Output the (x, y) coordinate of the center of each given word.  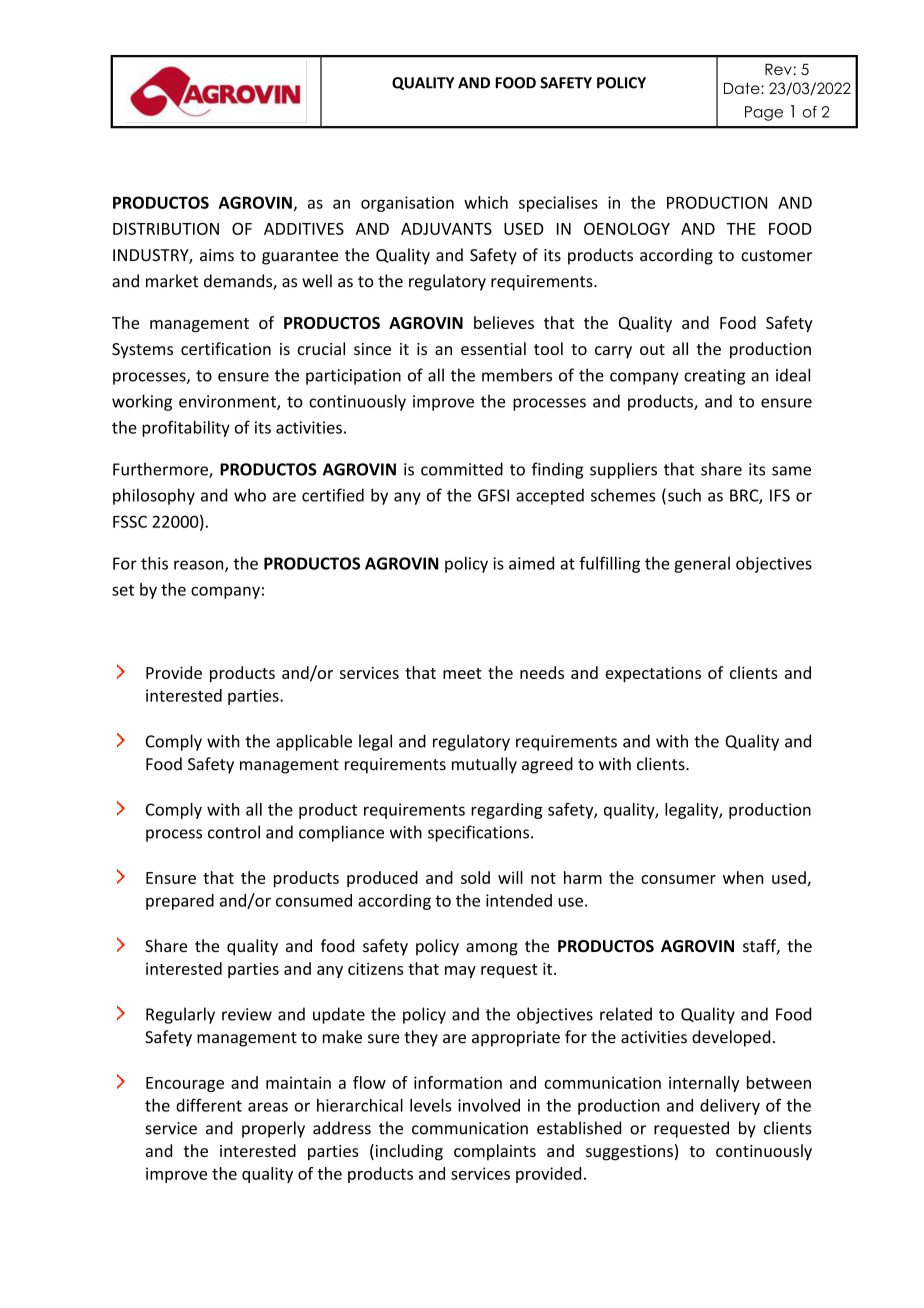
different (209, 1105)
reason (200, 566)
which (486, 202)
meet (462, 673)
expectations (653, 674)
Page (764, 113)
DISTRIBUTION (166, 228)
